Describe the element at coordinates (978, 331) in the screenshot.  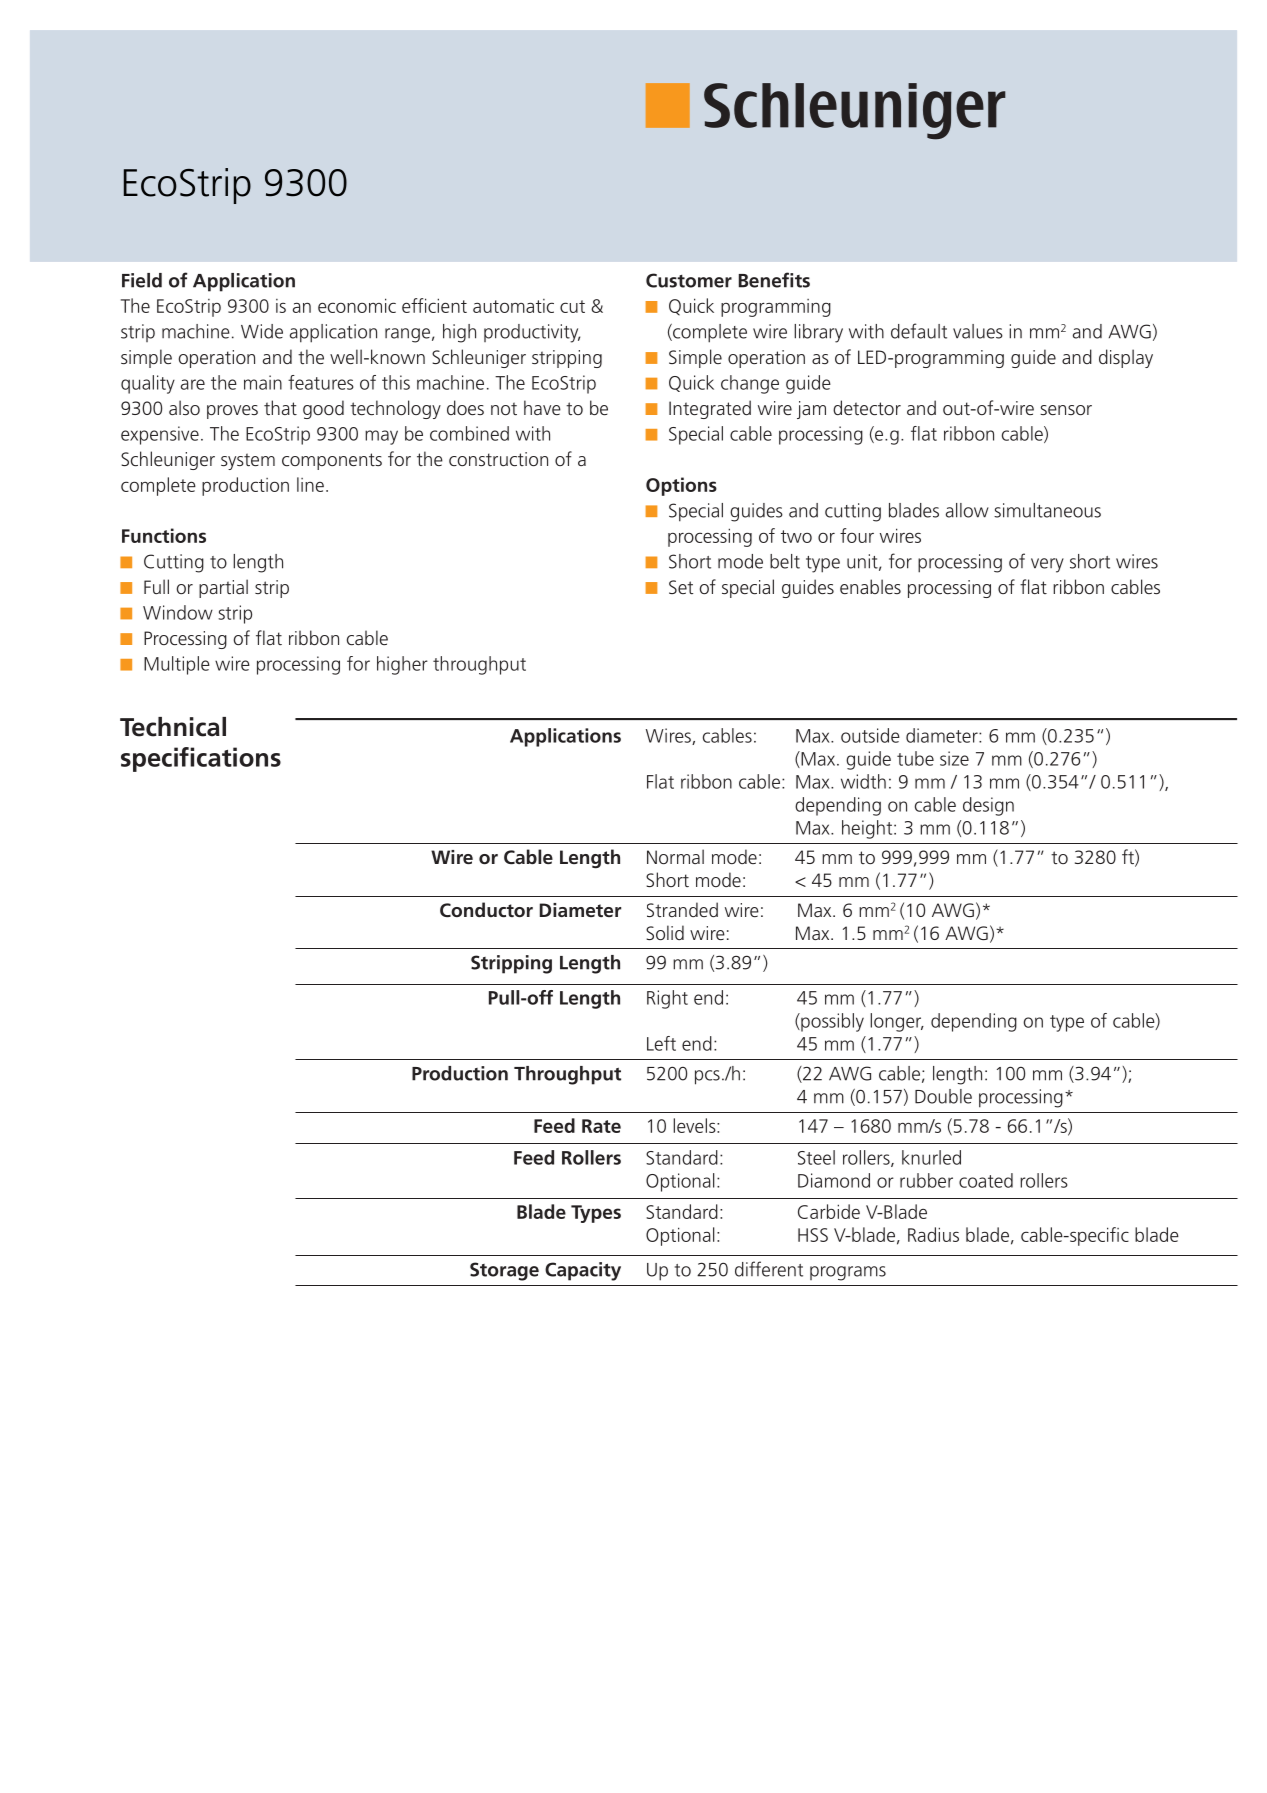
I see `values` at that location.
